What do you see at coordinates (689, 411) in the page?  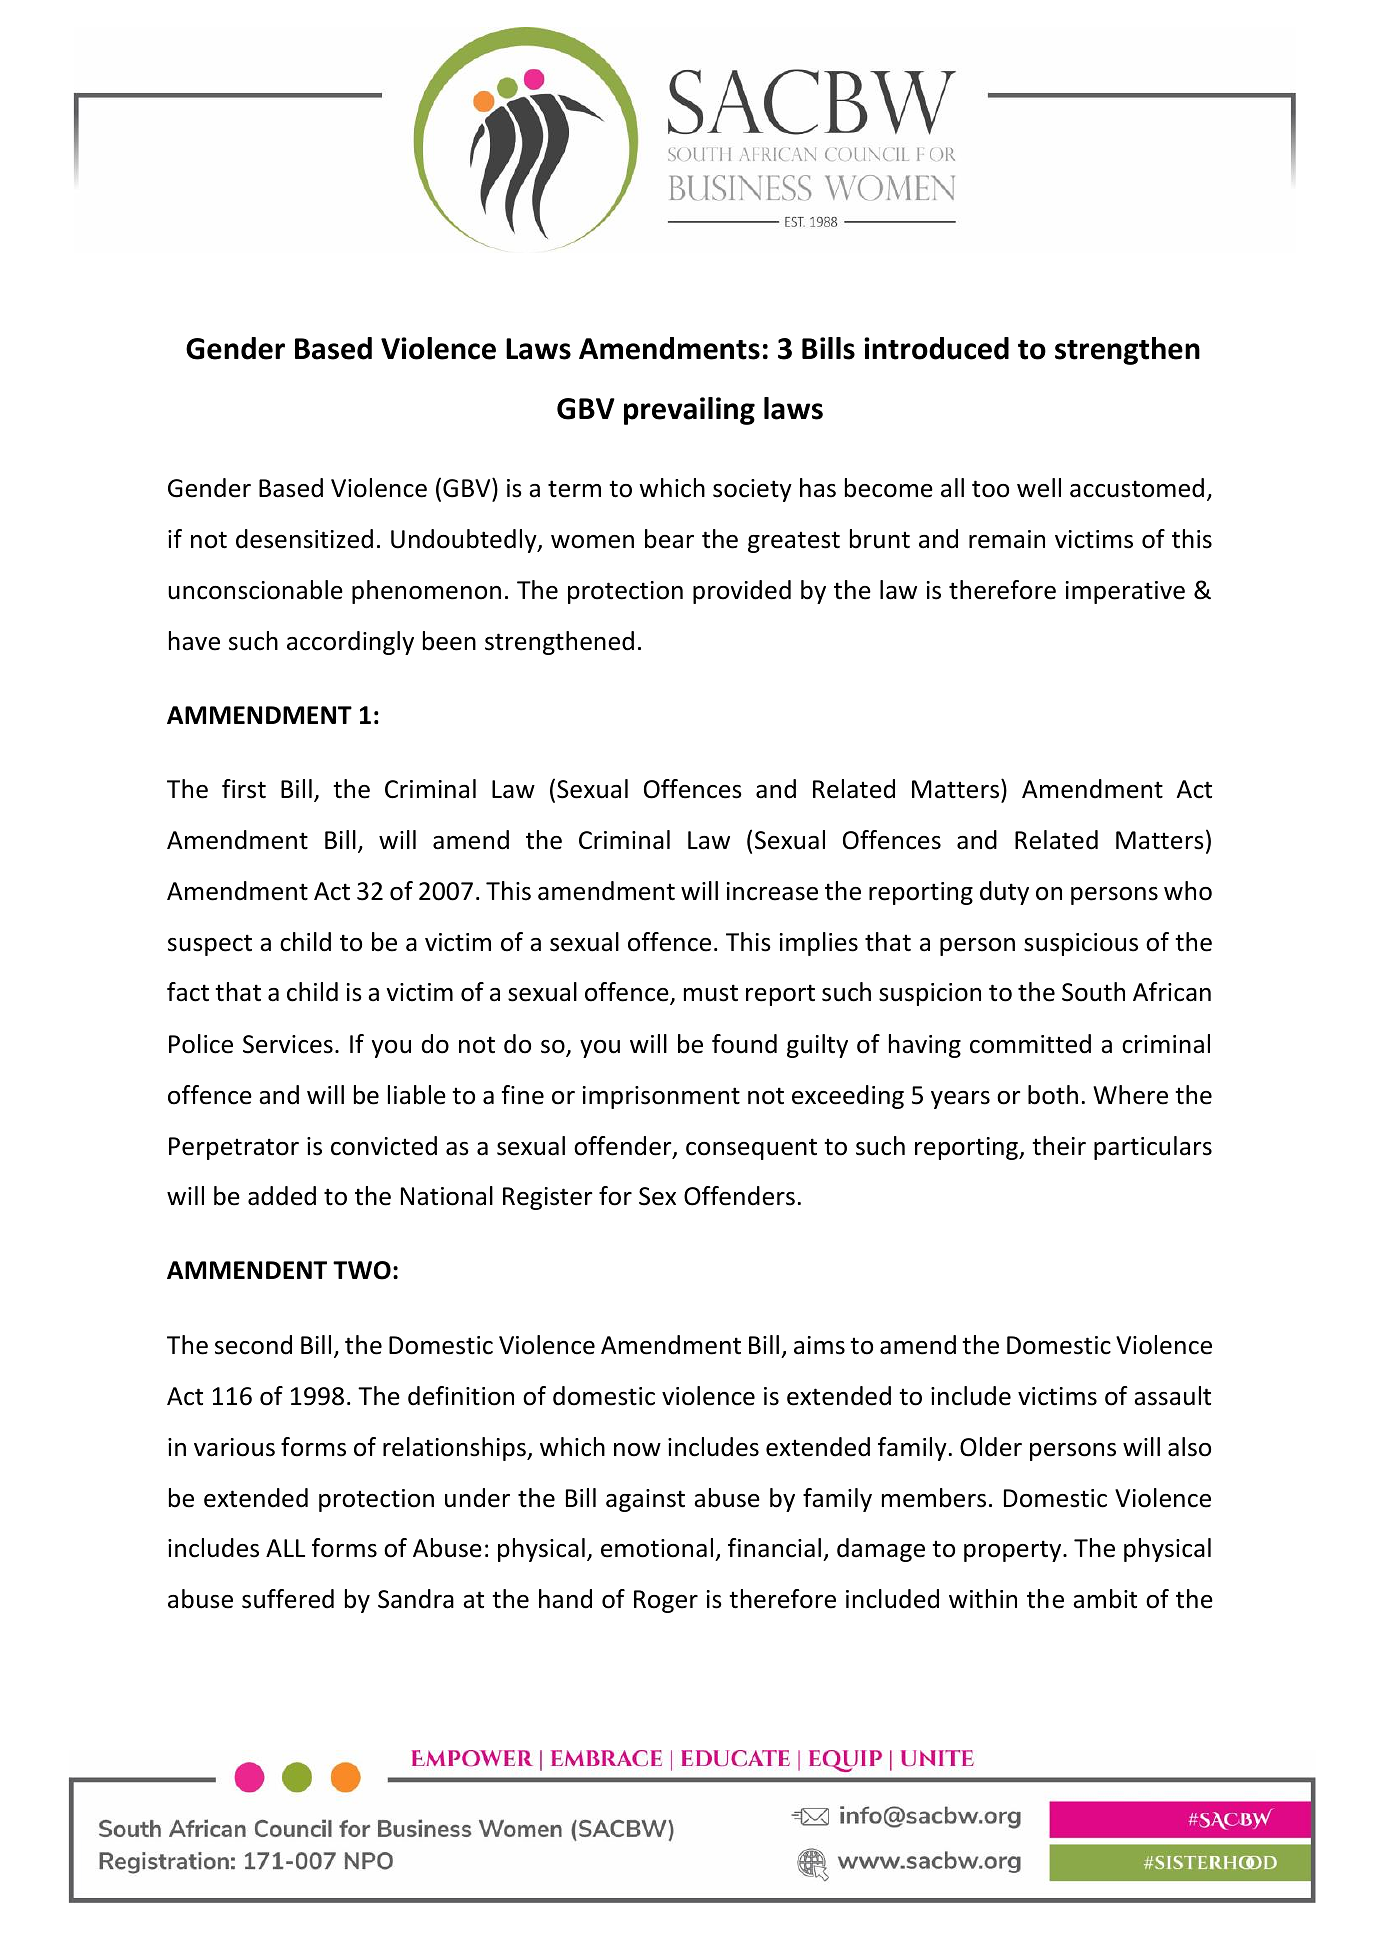 I see `prevailing` at bounding box center [689, 411].
